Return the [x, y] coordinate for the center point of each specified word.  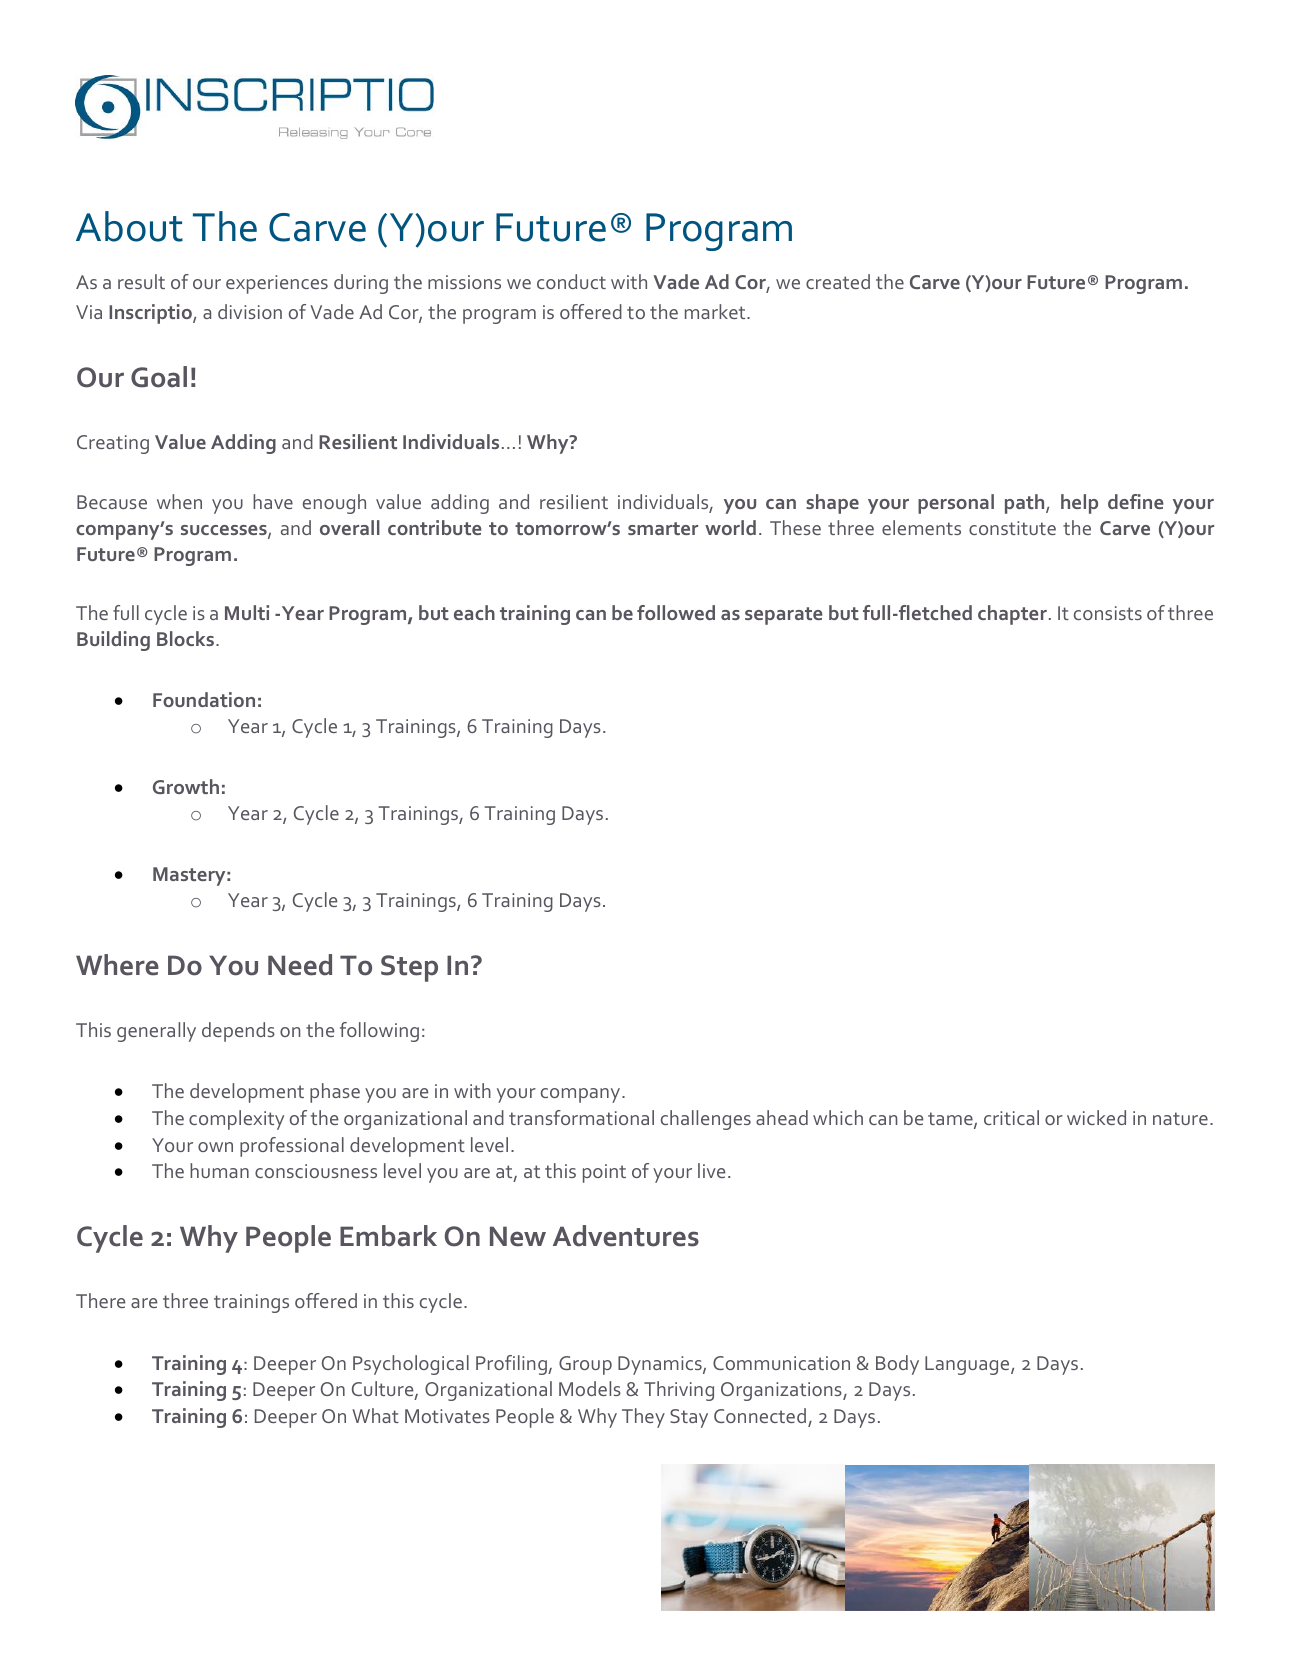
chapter [1012, 615]
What [375, 1415]
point [604, 1173]
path [1026, 504]
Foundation [204, 699]
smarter [663, 528]
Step [409, 968]
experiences [277, 284]
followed [676, 612]
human [219, 1170]
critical [1011, 1117]
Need [300, 965]
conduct [571, 281]
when [179, 501]
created [838, 281]
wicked [1096, 1117]
